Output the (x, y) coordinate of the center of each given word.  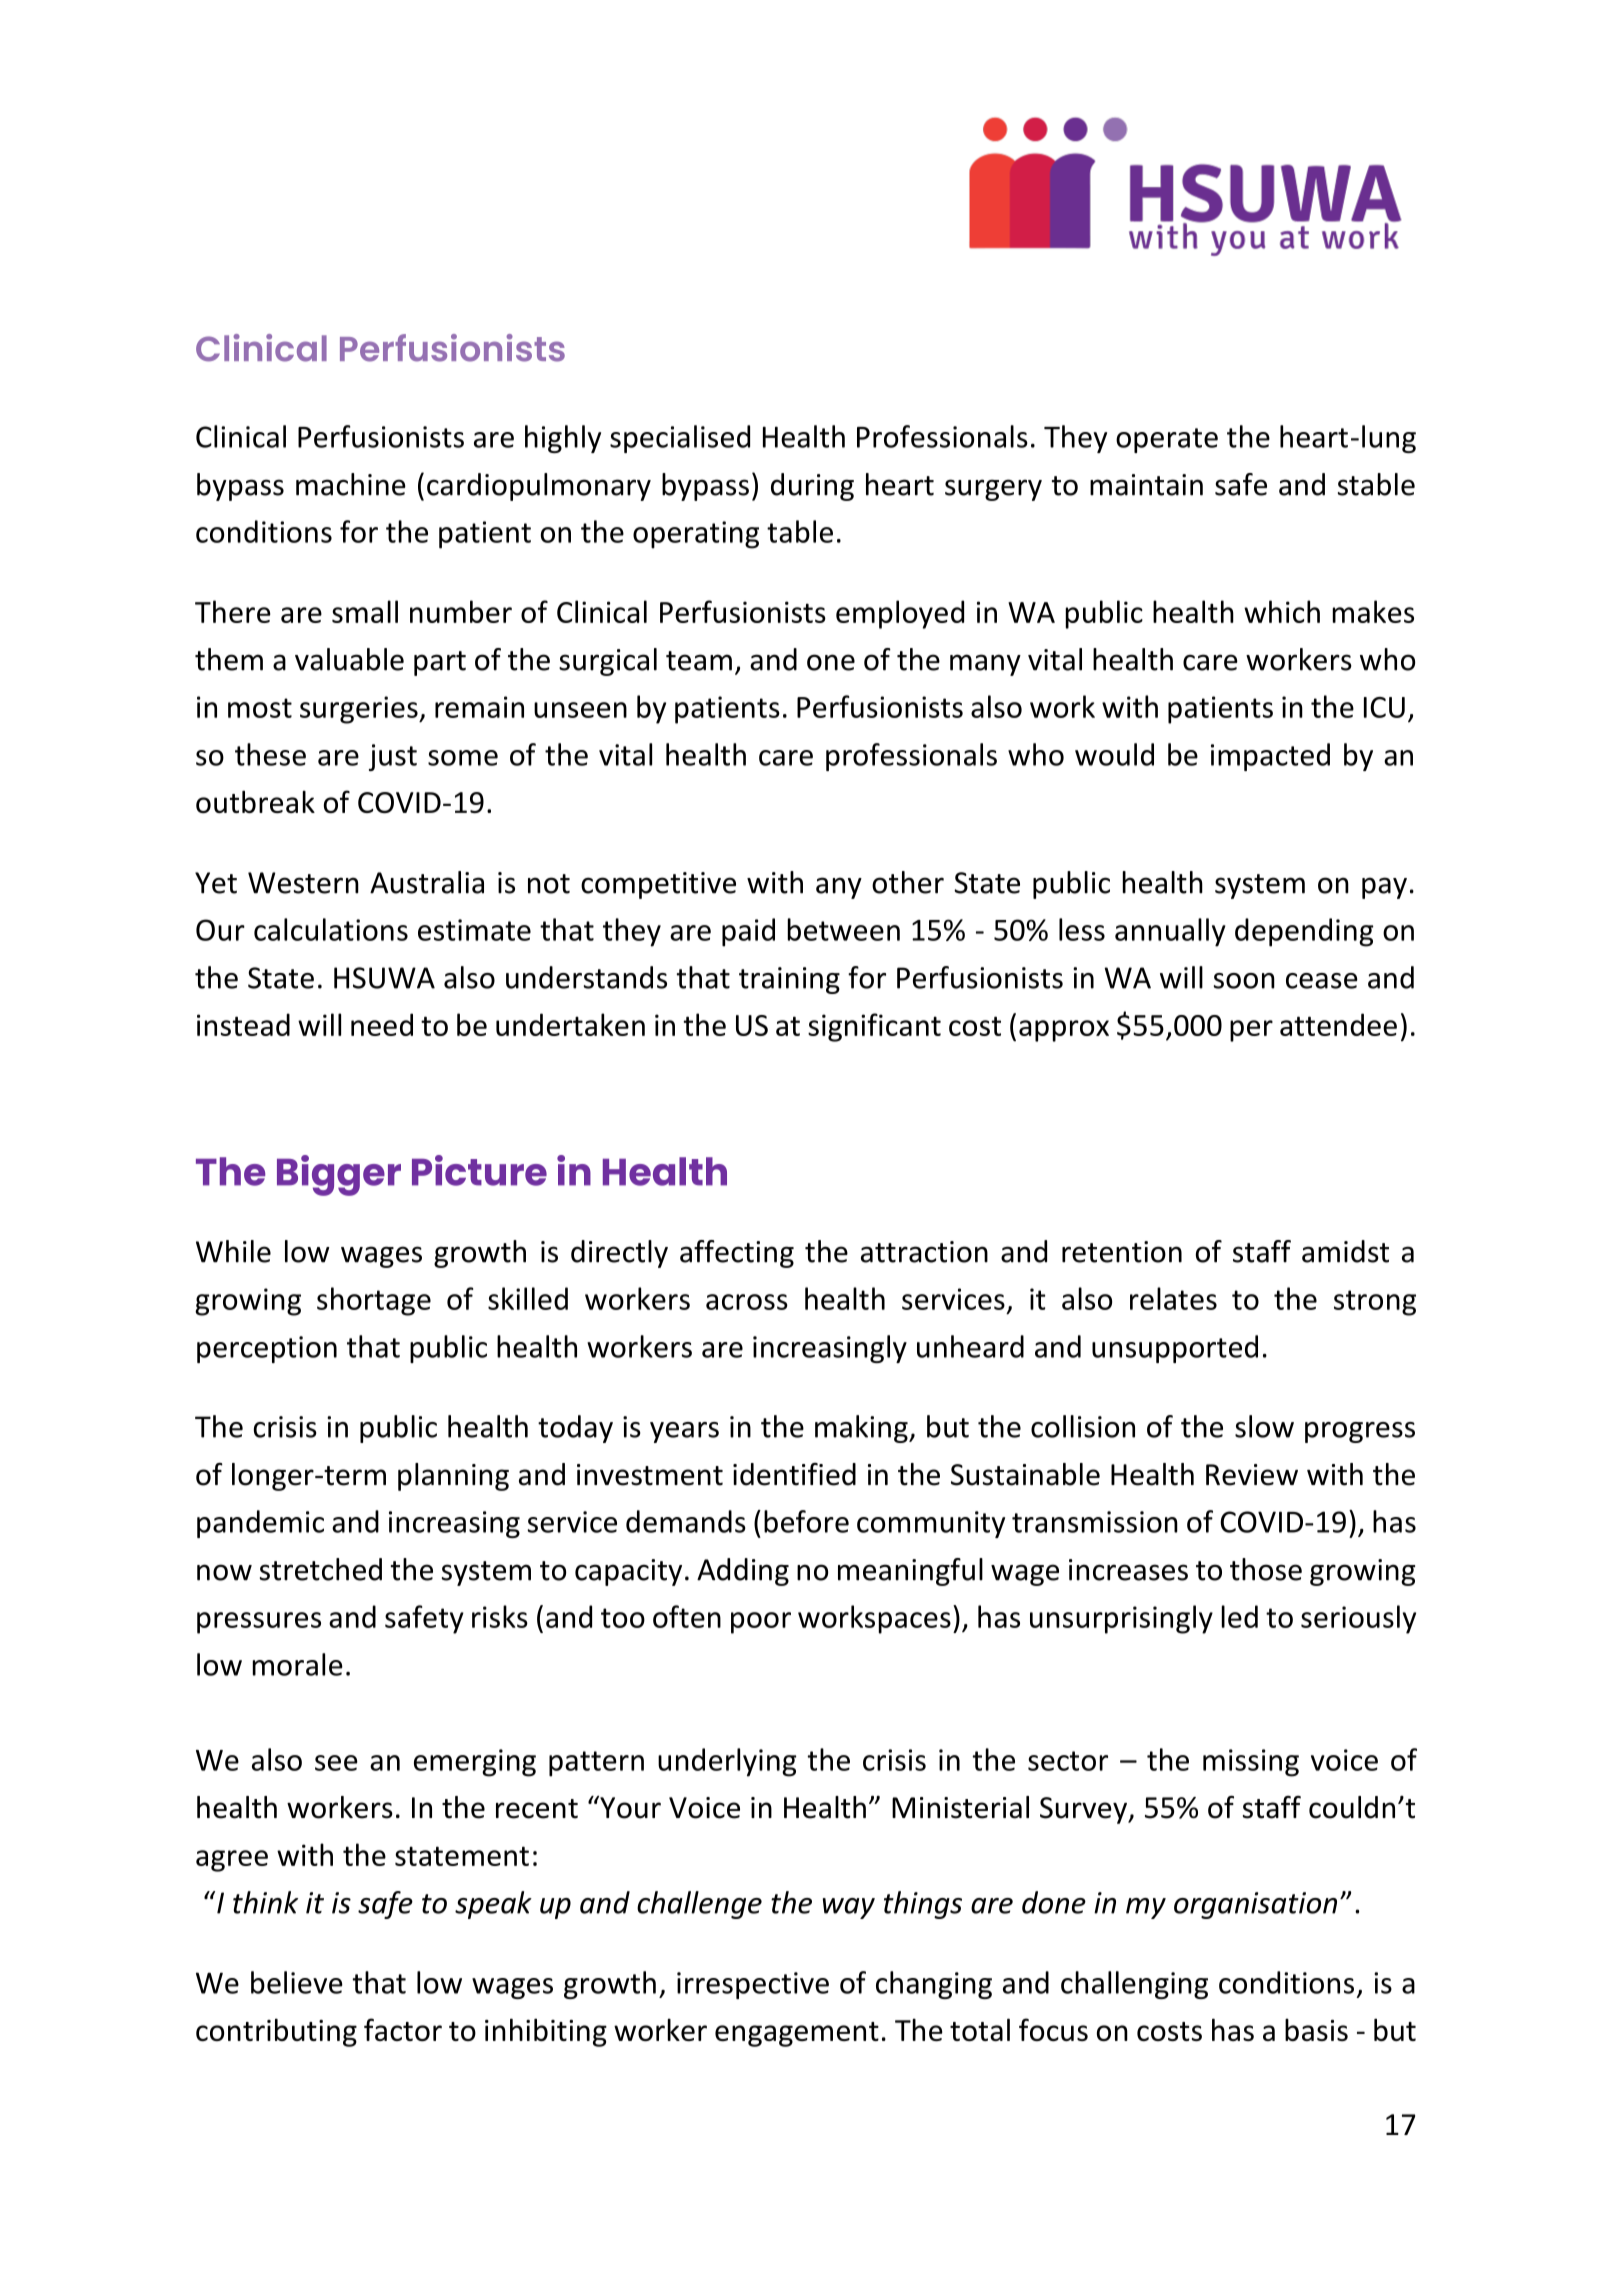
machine (351, 484)
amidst (1345, 1251)
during (812, 487)
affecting (737, 1254)
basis (1316, 2030)
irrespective (753, 1985)
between (843, 929)
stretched (321, 1569)
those (1266, 1569)
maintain (1146, 485)
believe (297, 1982)
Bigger (339, 1175)
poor (761, 1623)
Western (303, 883)
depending (1304, 932)
